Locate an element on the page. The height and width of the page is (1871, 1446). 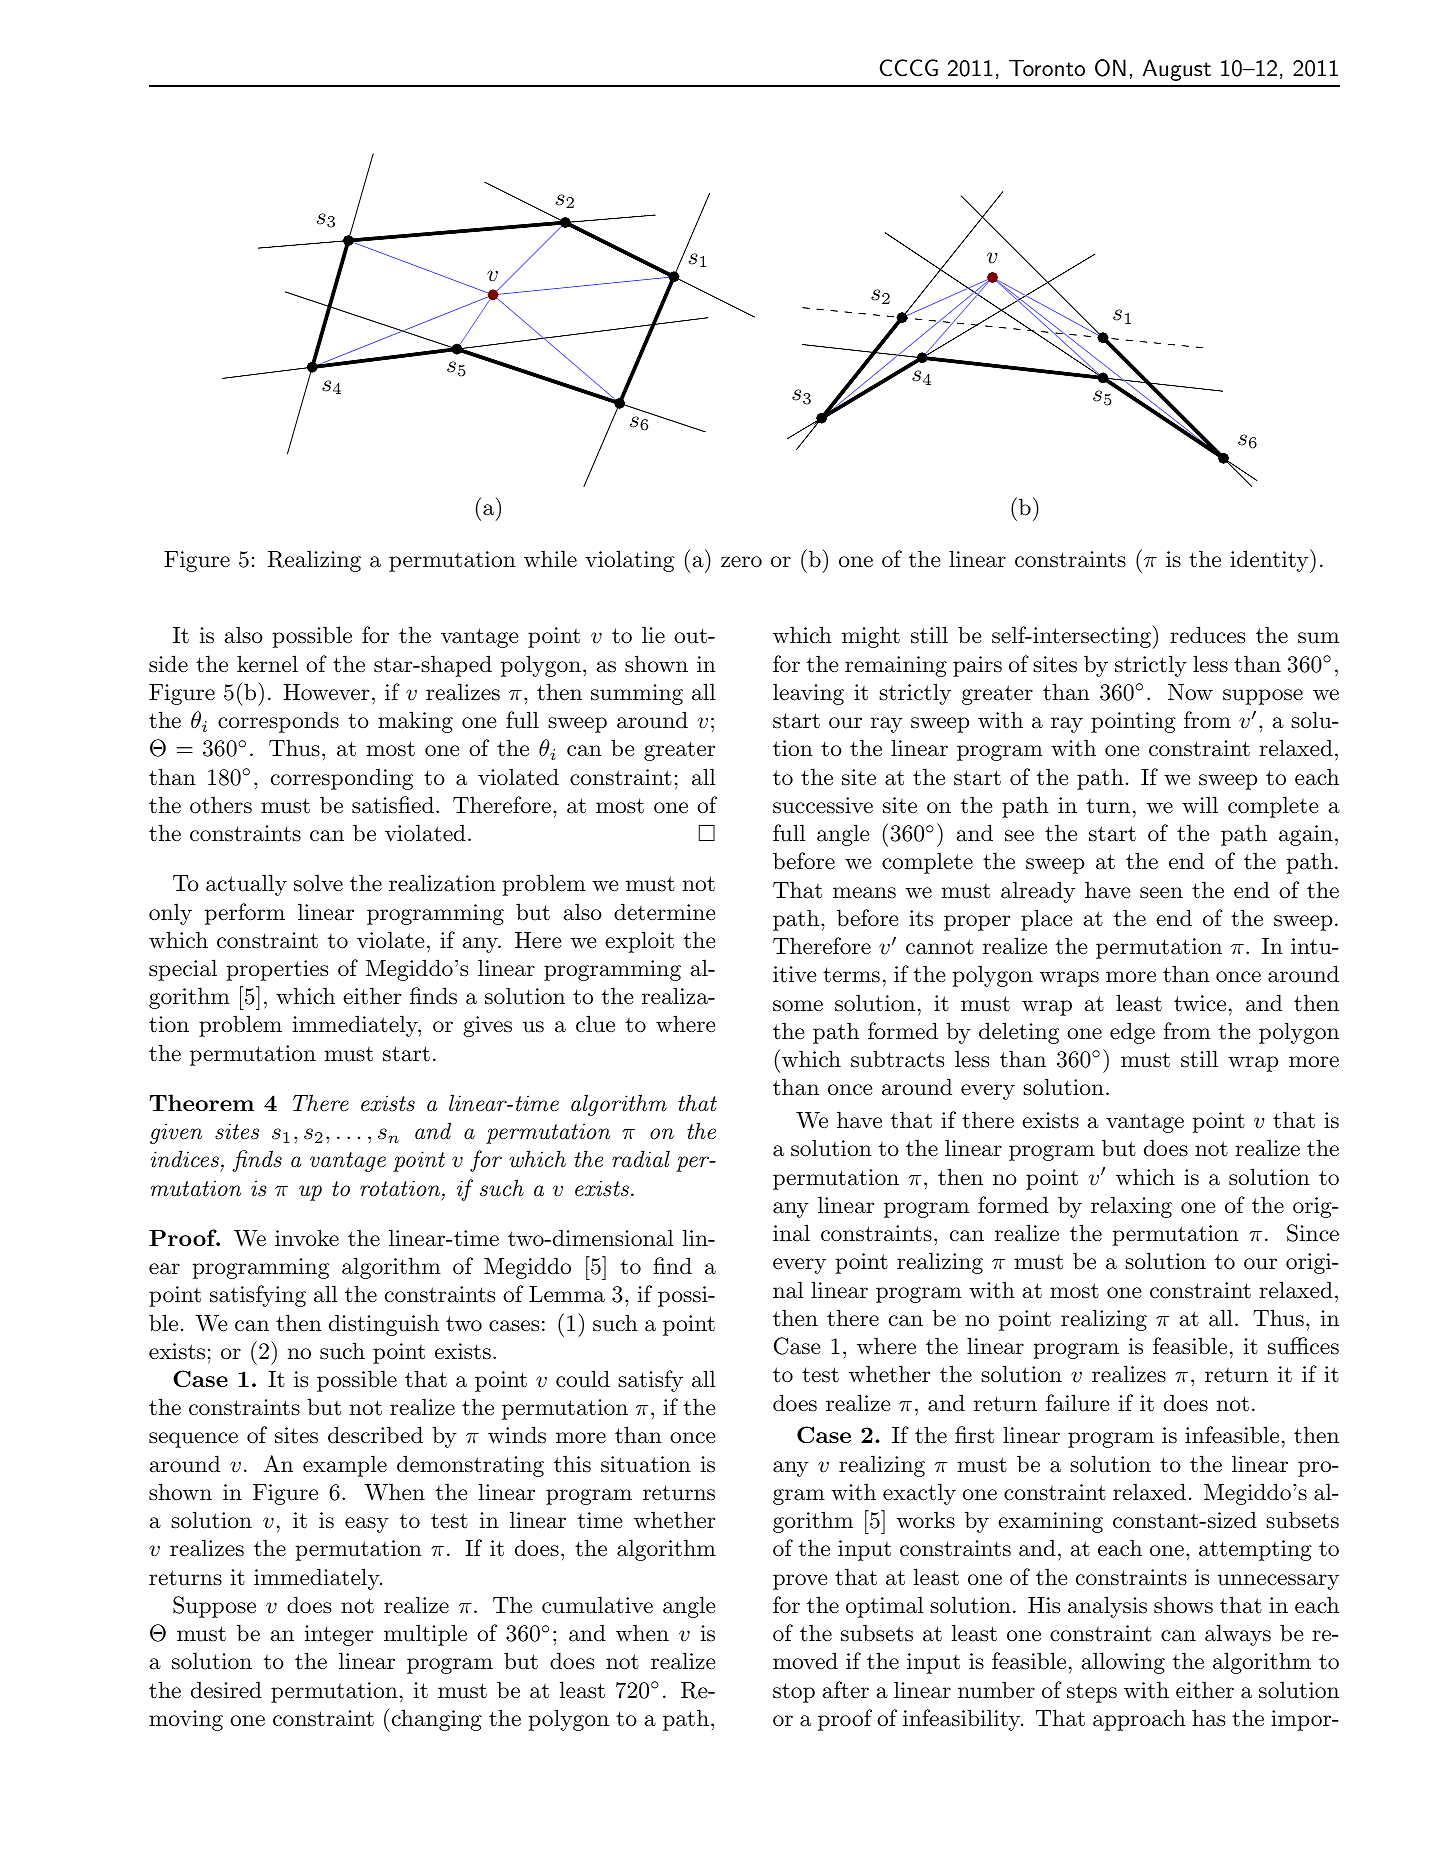
integer is located at coordinates (339, 1635).
